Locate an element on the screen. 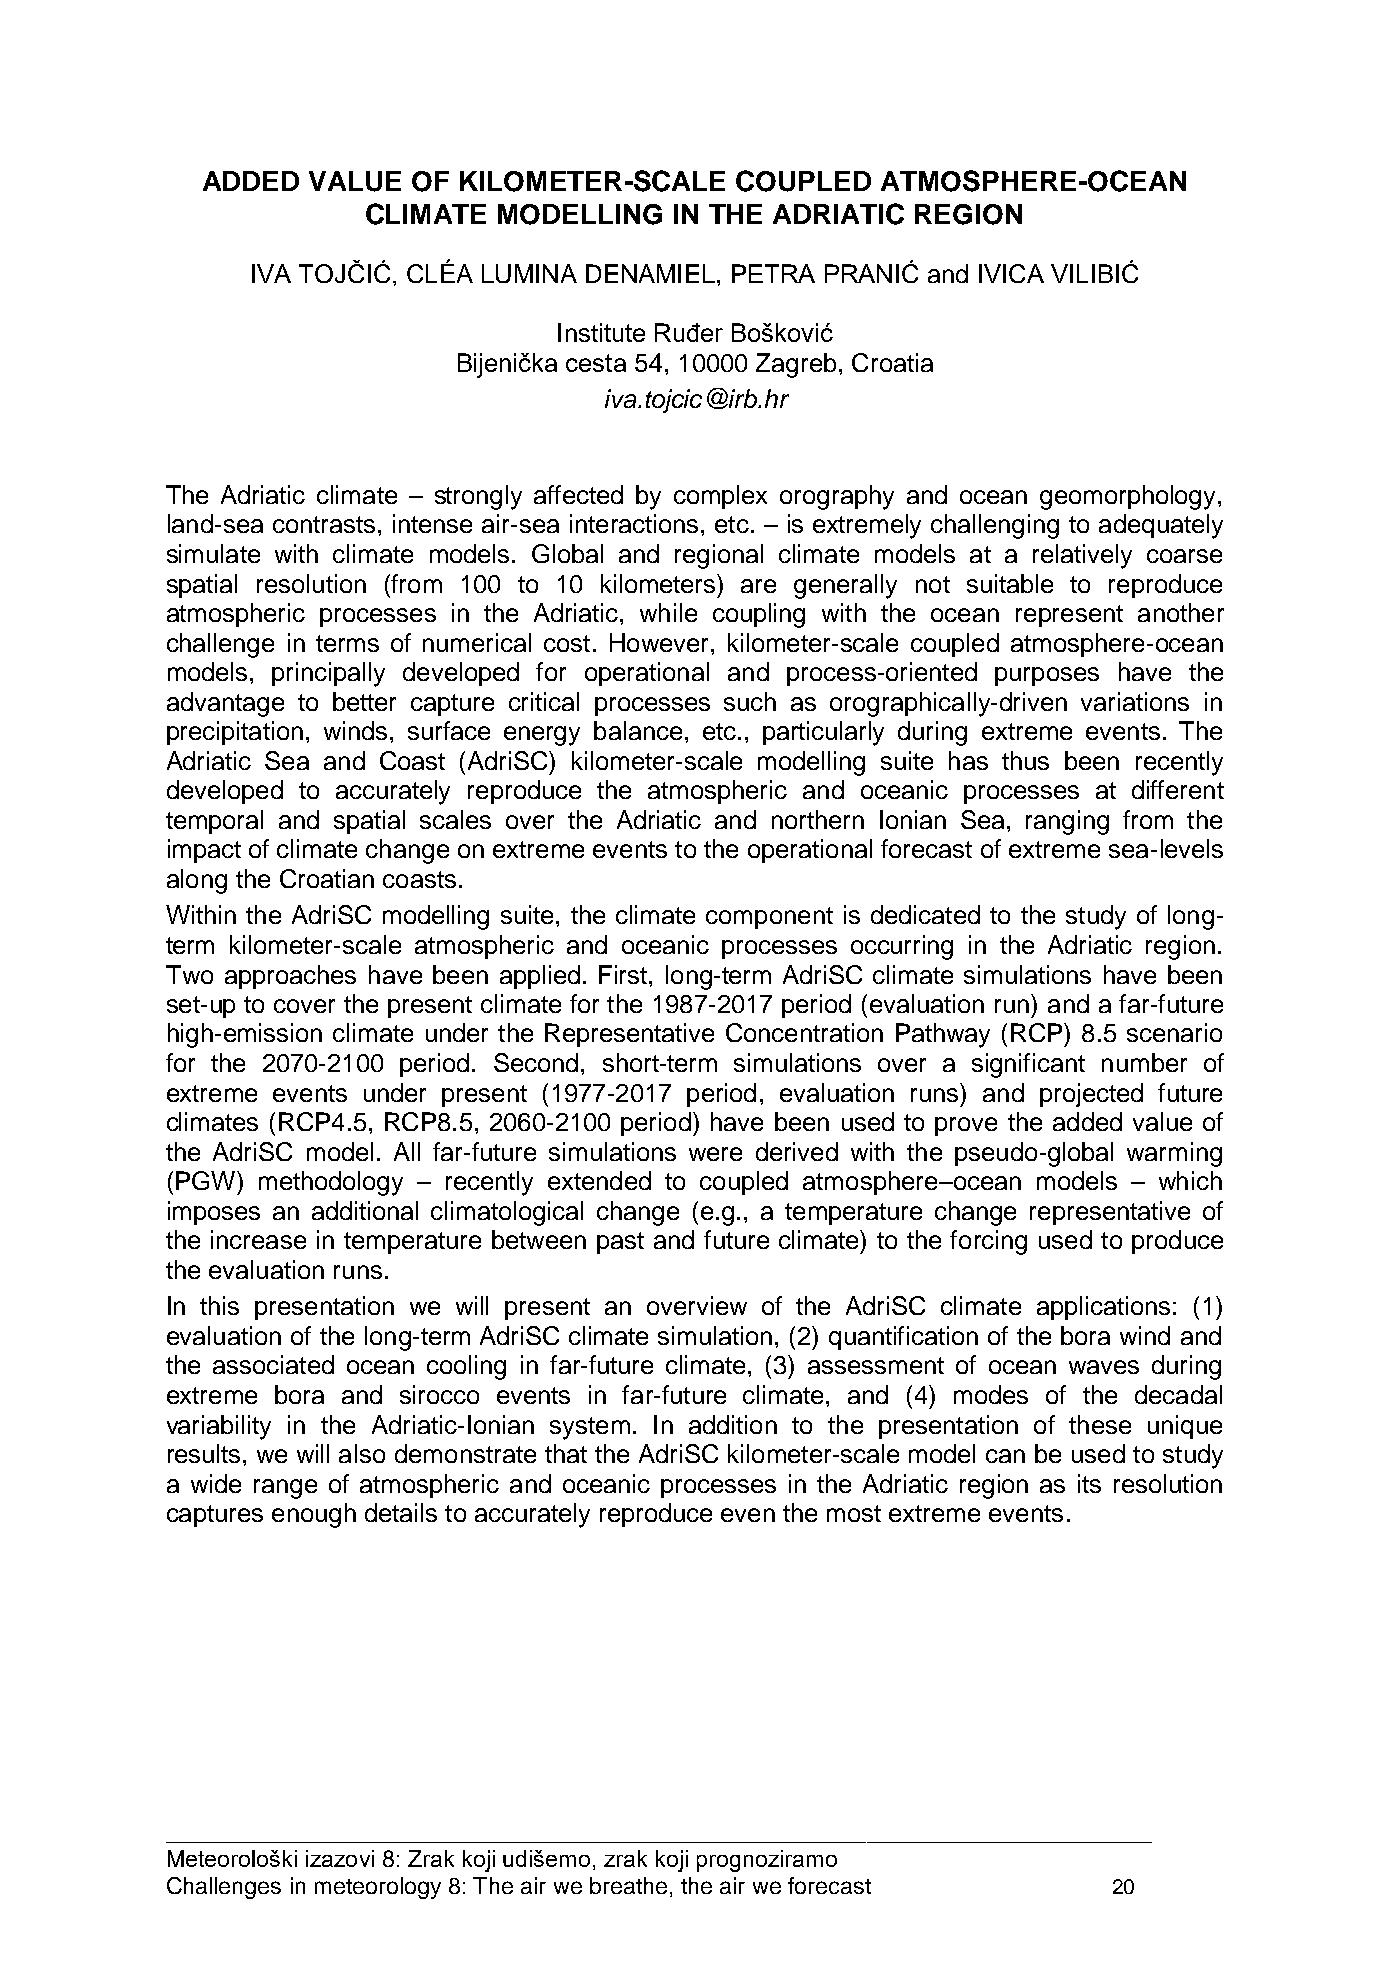 The image size is (1389, 1965). projected is located at coordinates (1091, 1095).
